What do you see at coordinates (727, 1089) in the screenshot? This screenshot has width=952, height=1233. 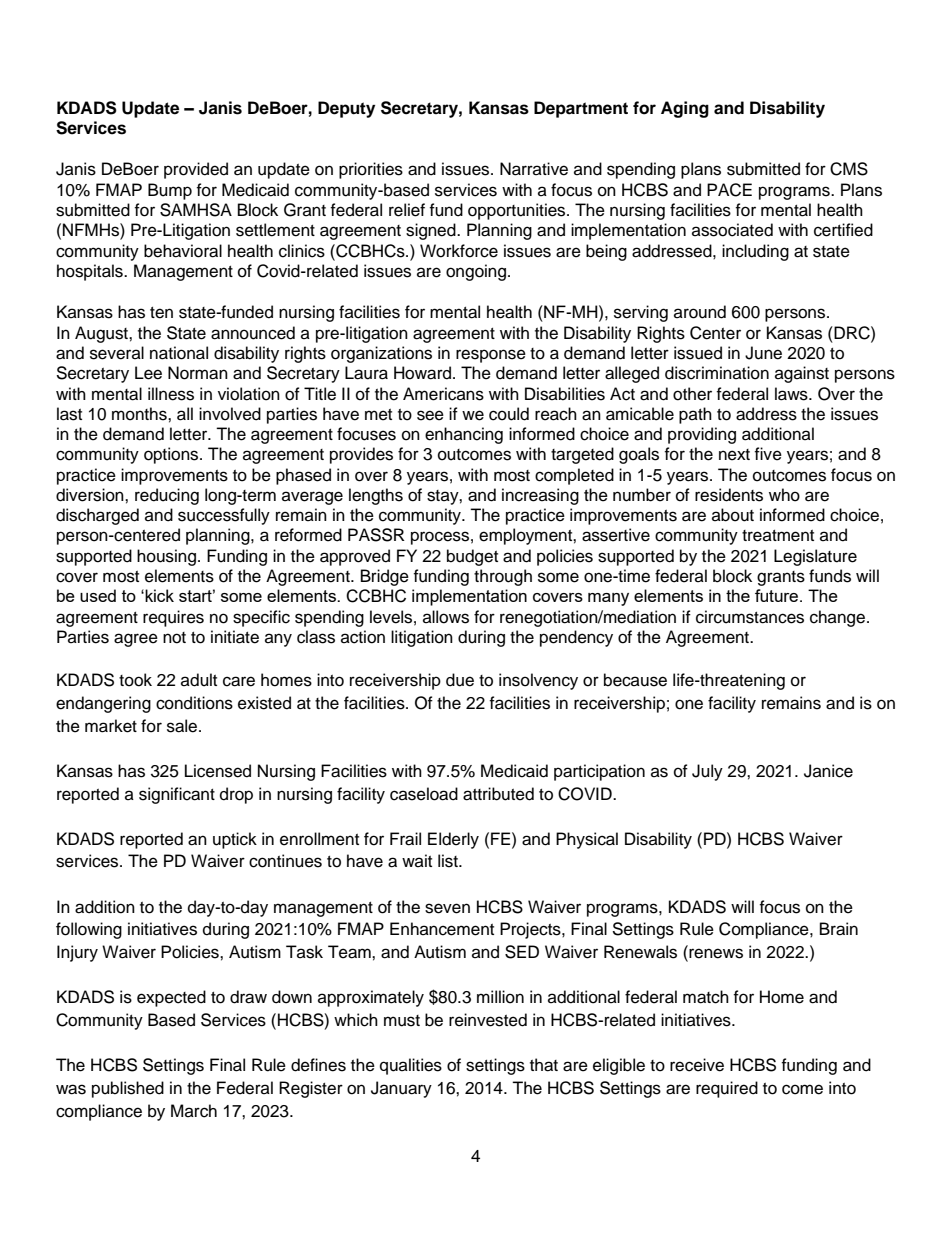 I see `required` at bounding box center [727, 1089].
